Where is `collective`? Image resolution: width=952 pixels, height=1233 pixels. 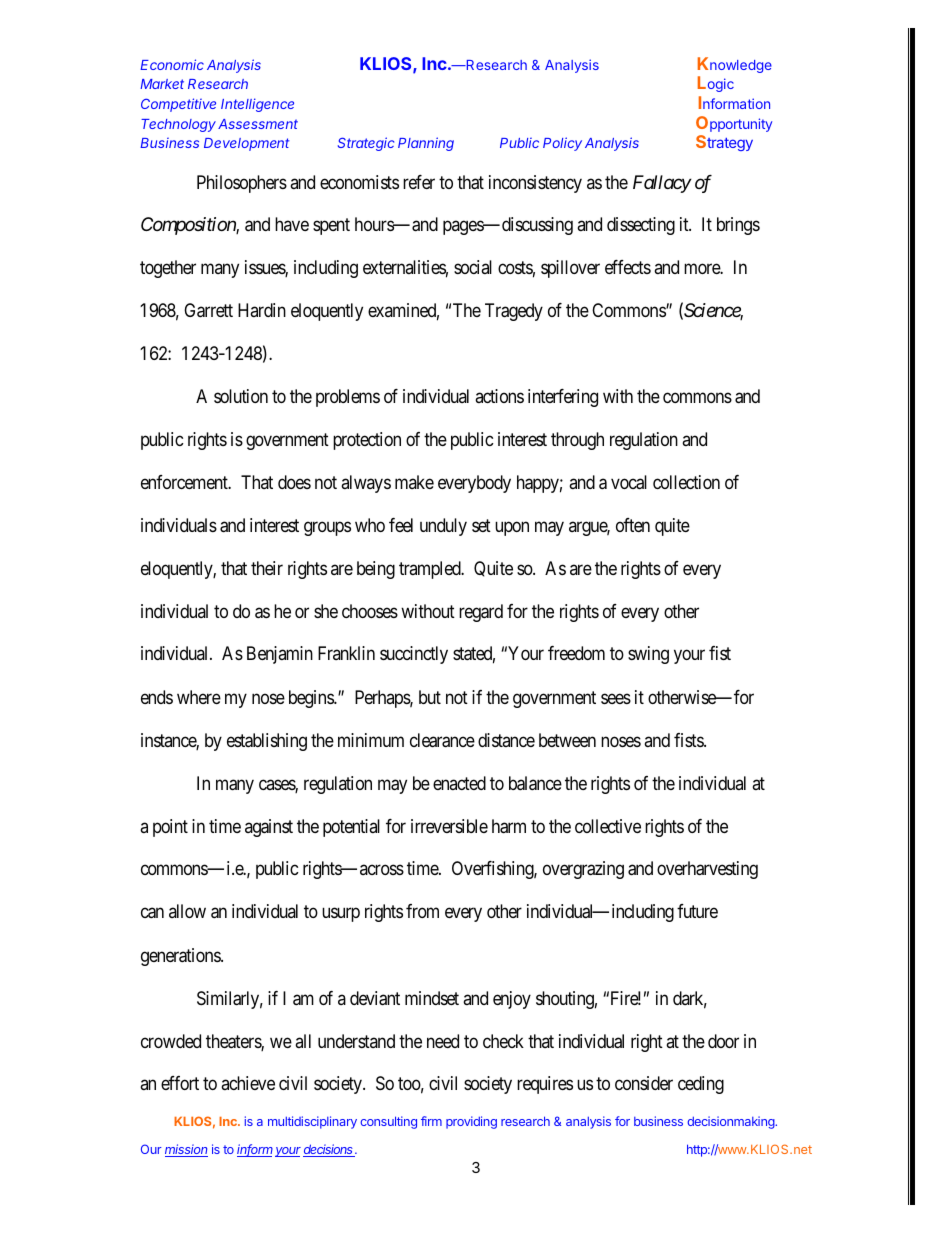
collective is located at coordinates (608, 826).
